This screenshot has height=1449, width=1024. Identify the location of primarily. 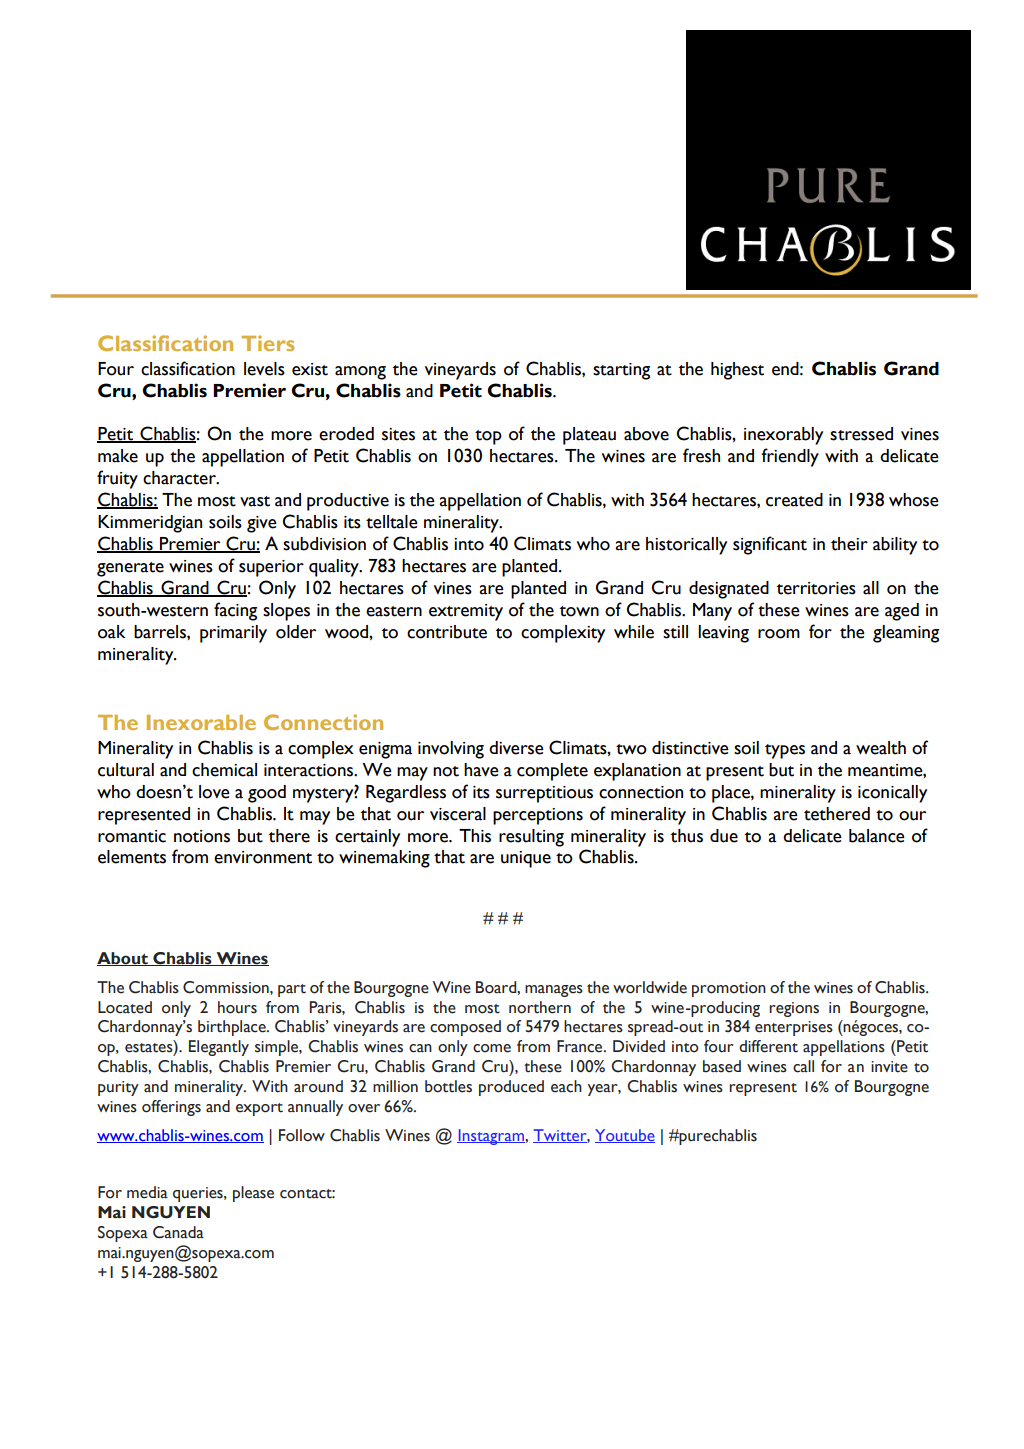
(233, 634).
